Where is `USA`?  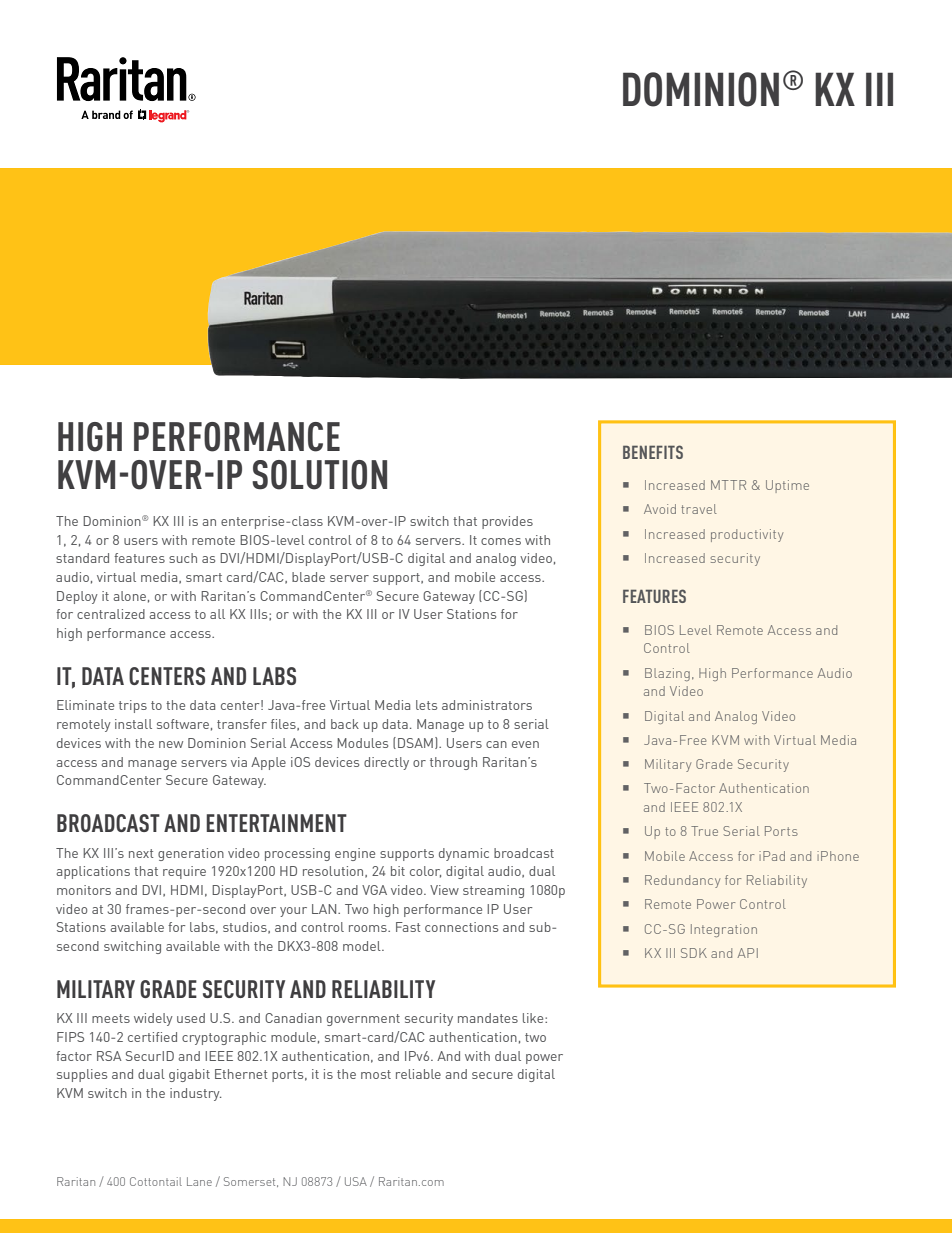 USA is located at coordinates (356, 1181).
